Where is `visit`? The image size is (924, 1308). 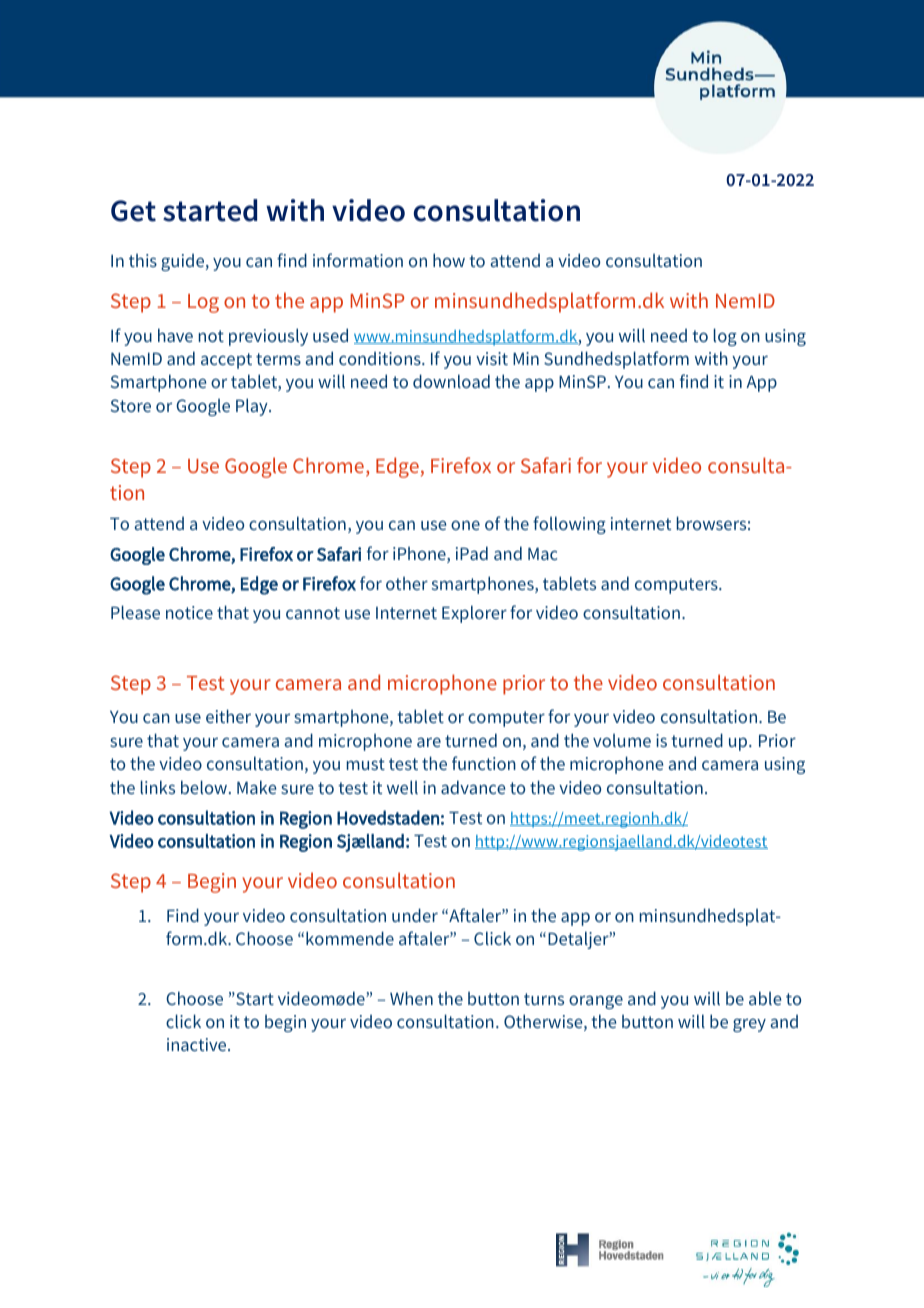
visit is located at coordinates (492, 358).
